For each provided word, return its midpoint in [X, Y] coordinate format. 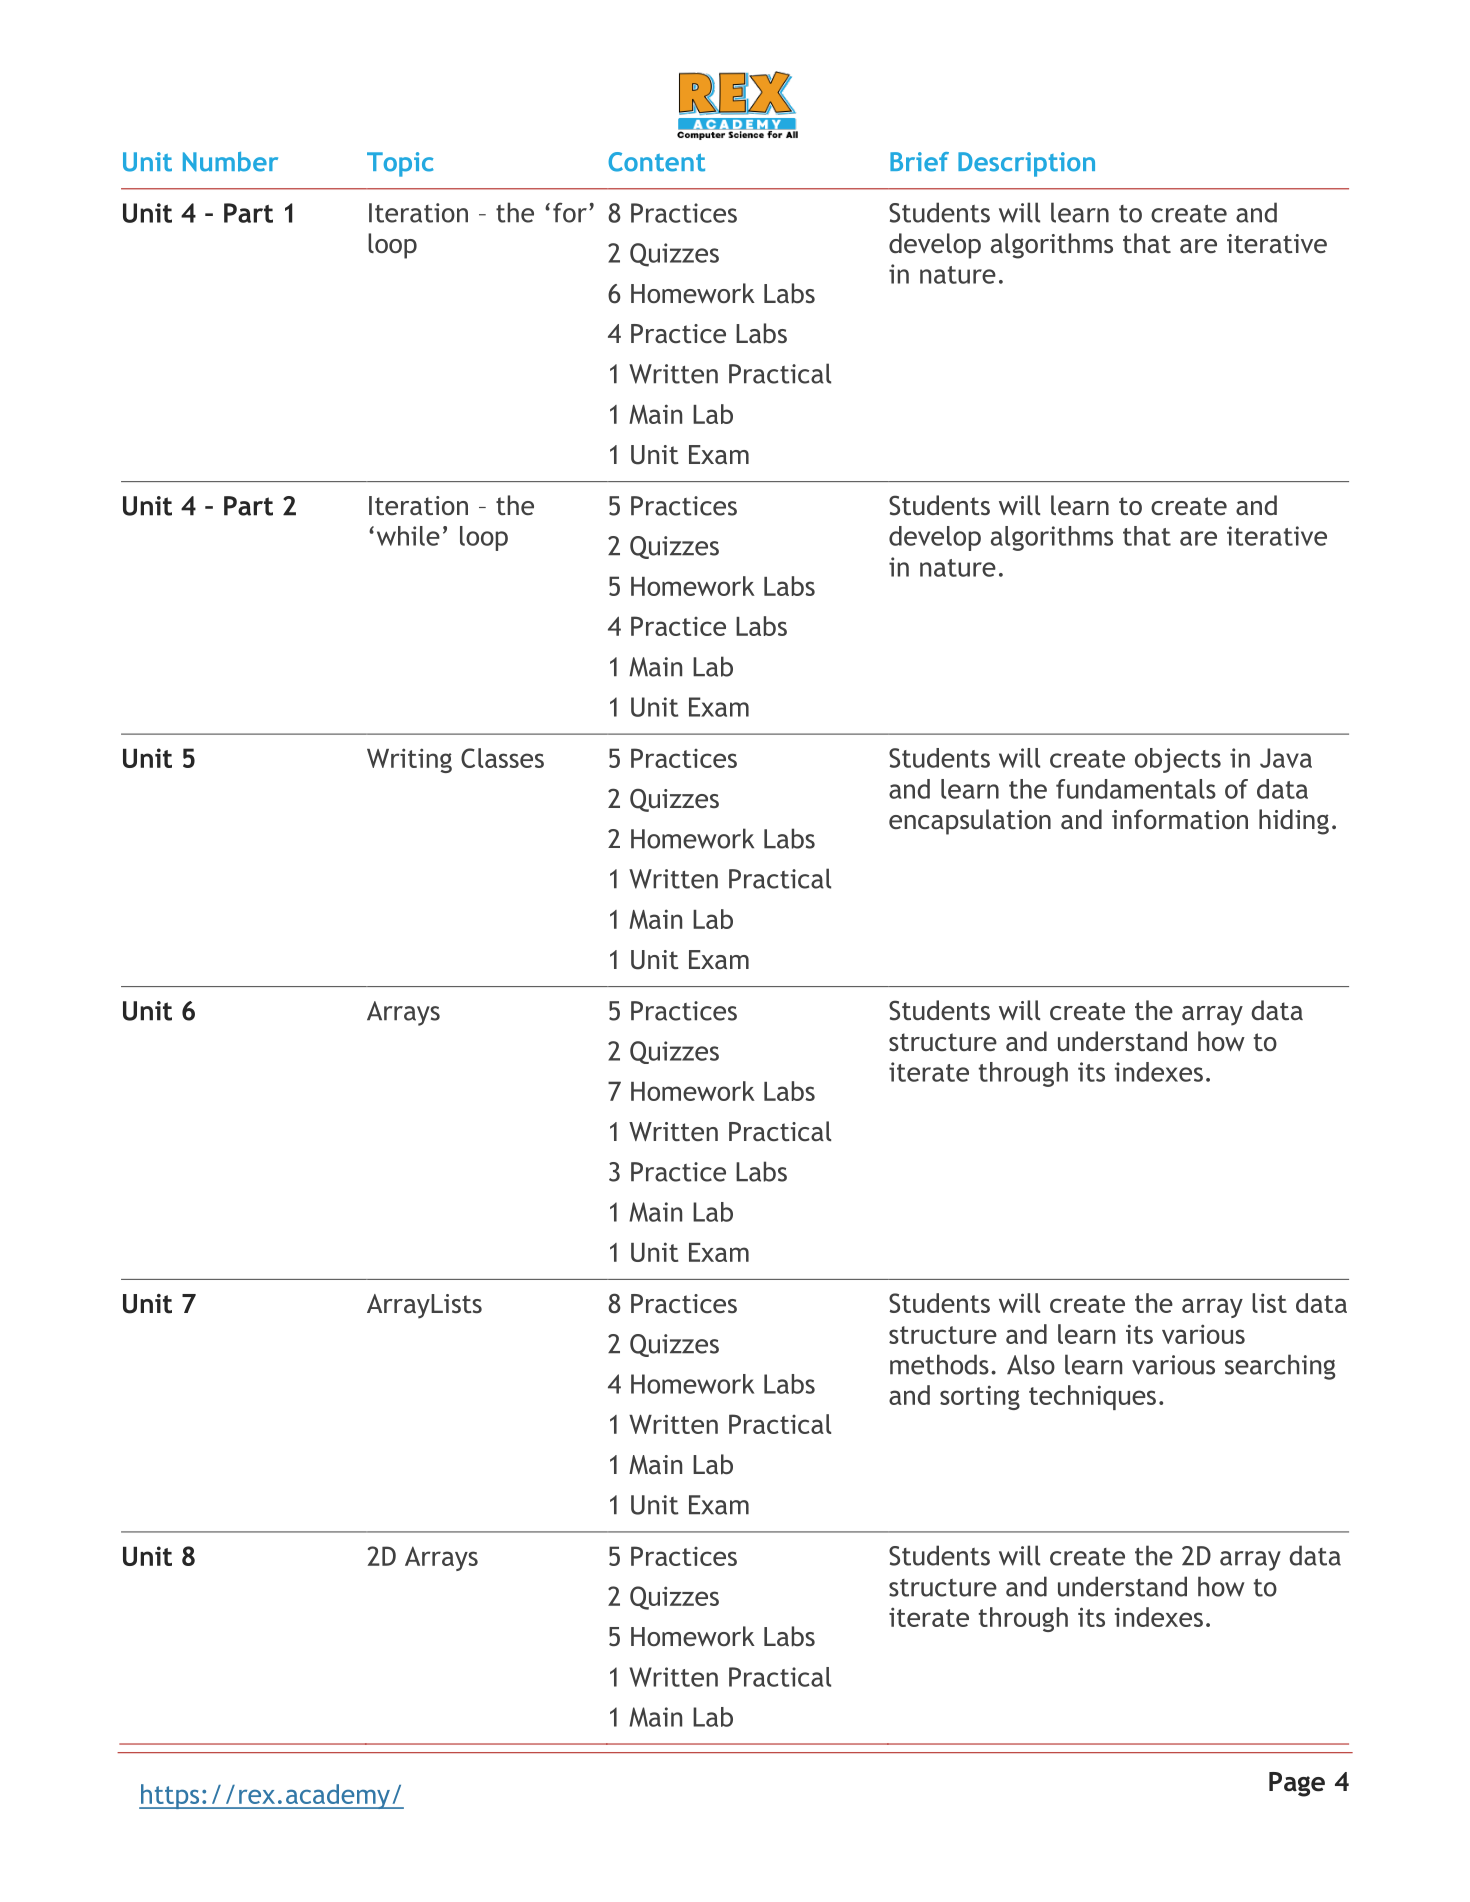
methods [939, 1364]
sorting [980, 1397]
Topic [400, 164]
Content [656, 162]
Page [1297, 1784]
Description [1026, 164]
